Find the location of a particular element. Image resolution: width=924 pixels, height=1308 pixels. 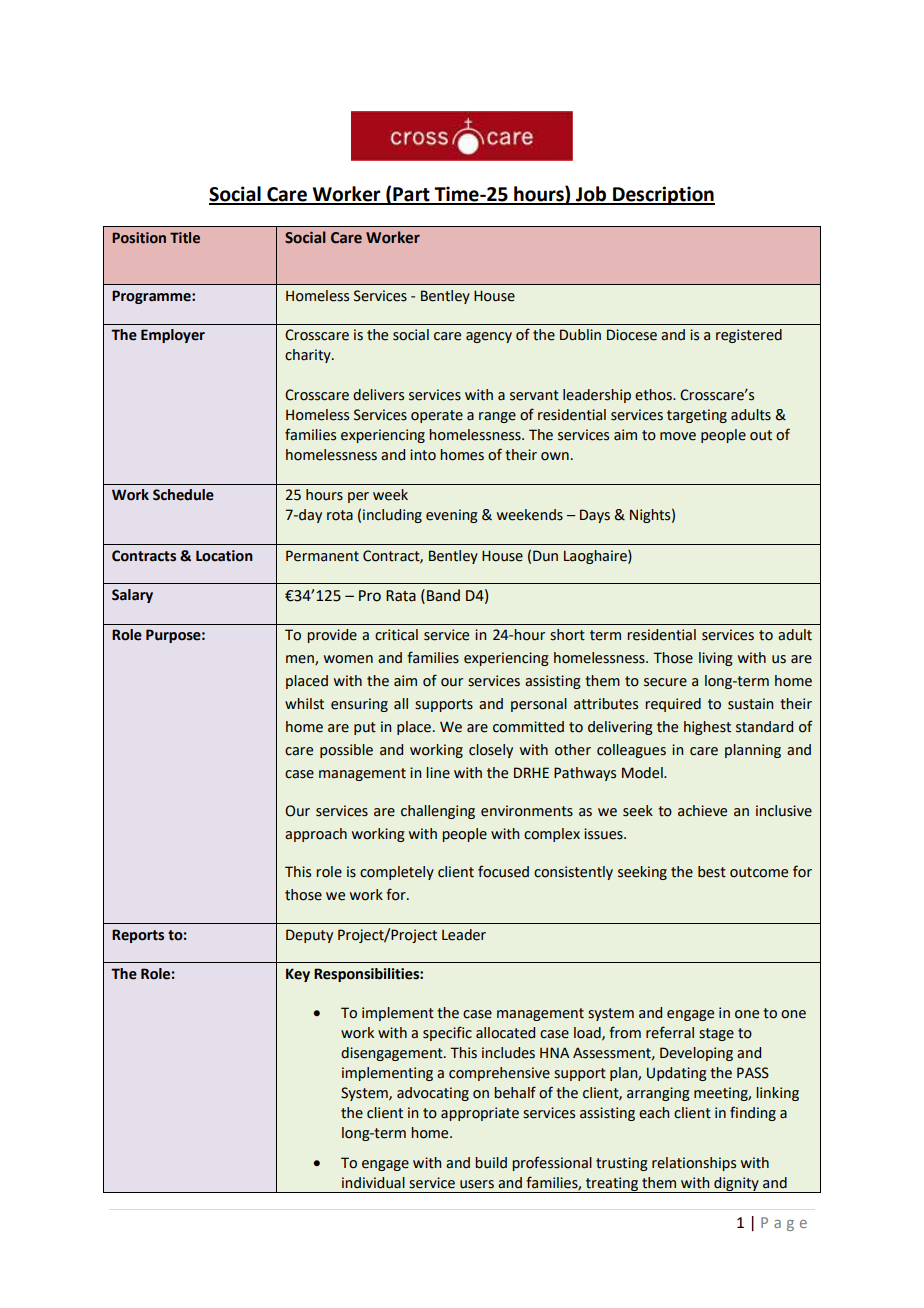

Description is located at coordinates (663, 195).
